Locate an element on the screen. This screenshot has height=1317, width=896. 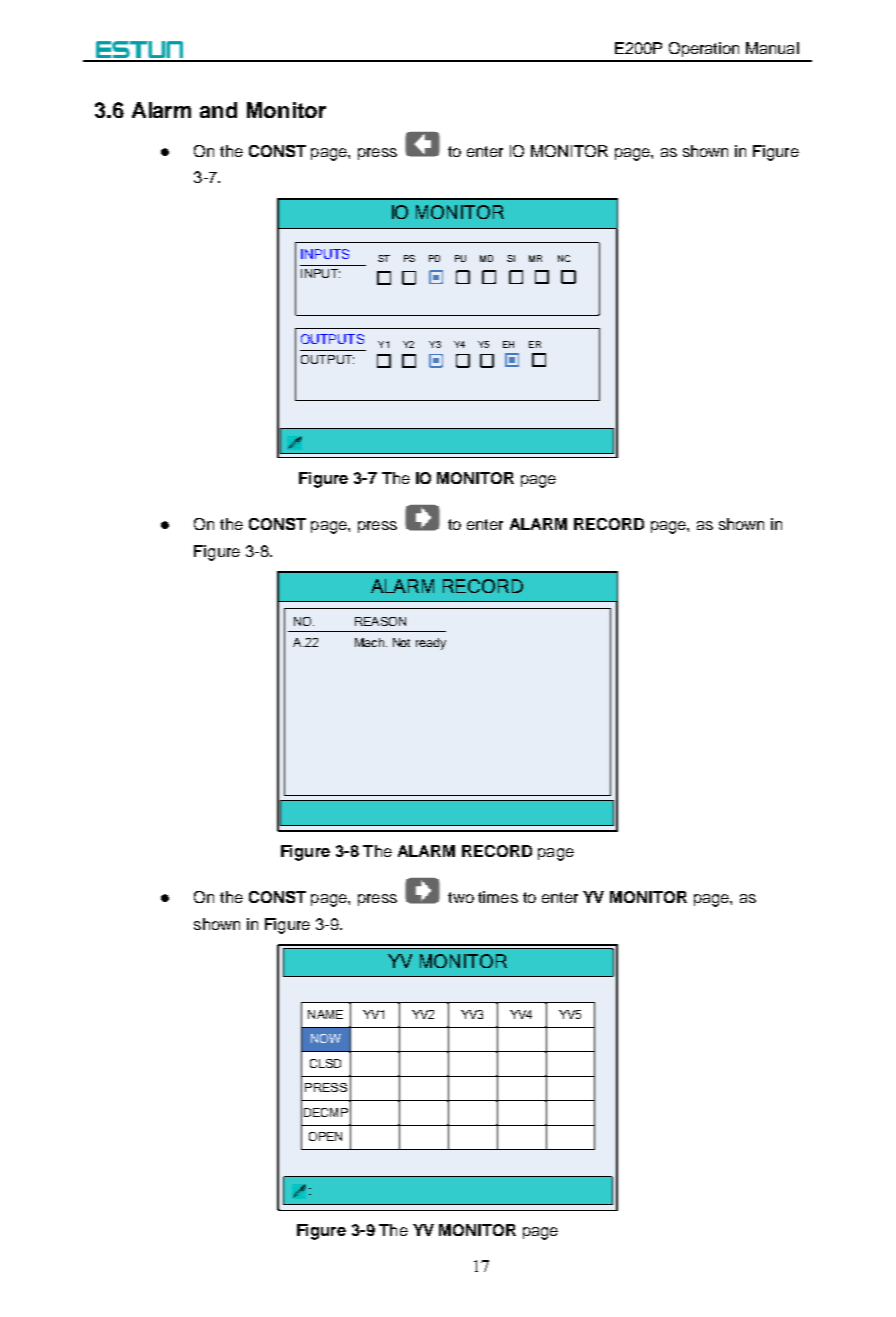
Not is located at coordinates (401, 642).
